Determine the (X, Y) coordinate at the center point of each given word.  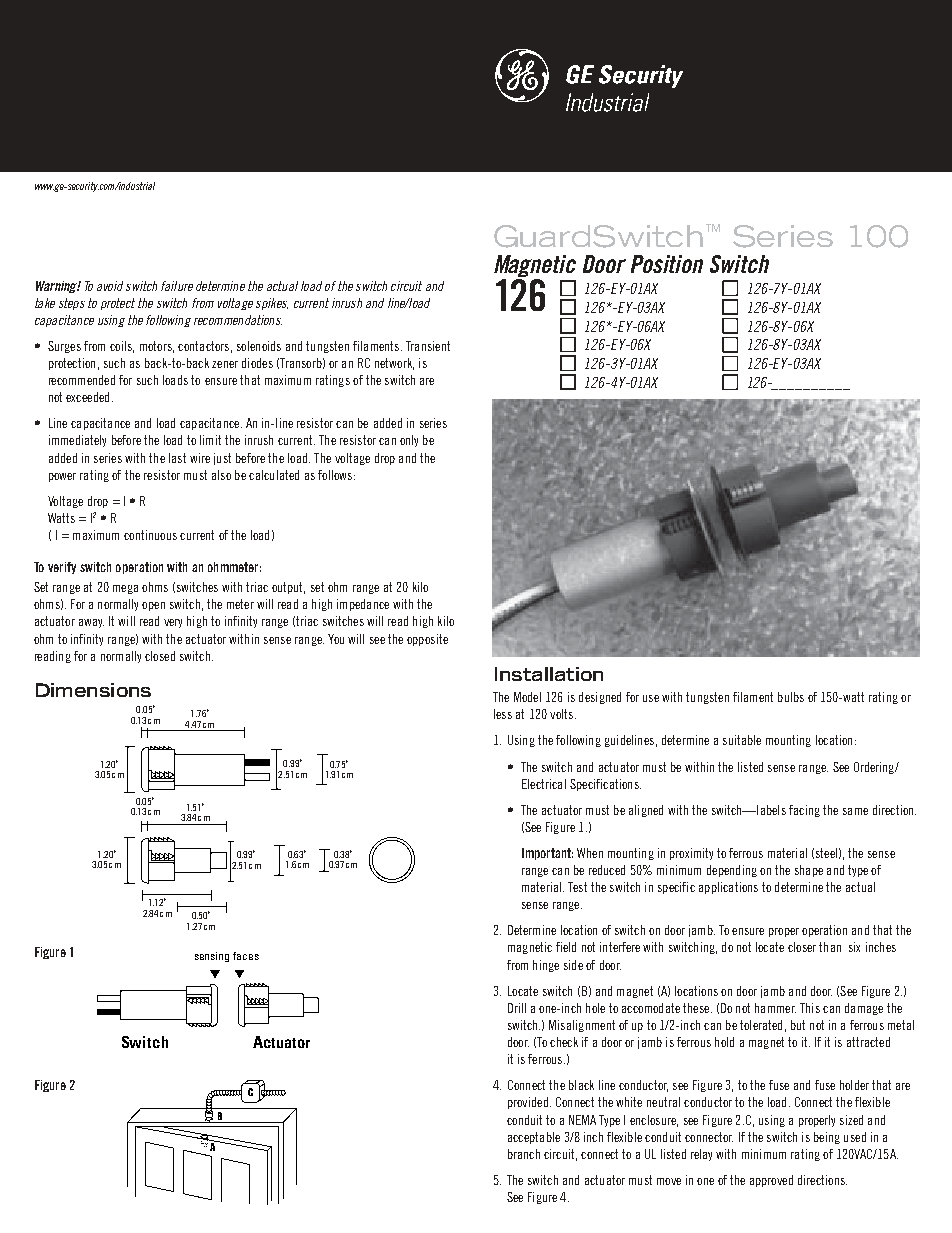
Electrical (544, 784)
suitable (742, 740)
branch (524, 1154)
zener (225, 364)
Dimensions (93, 690)
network (394, 364)
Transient (428, 346)
